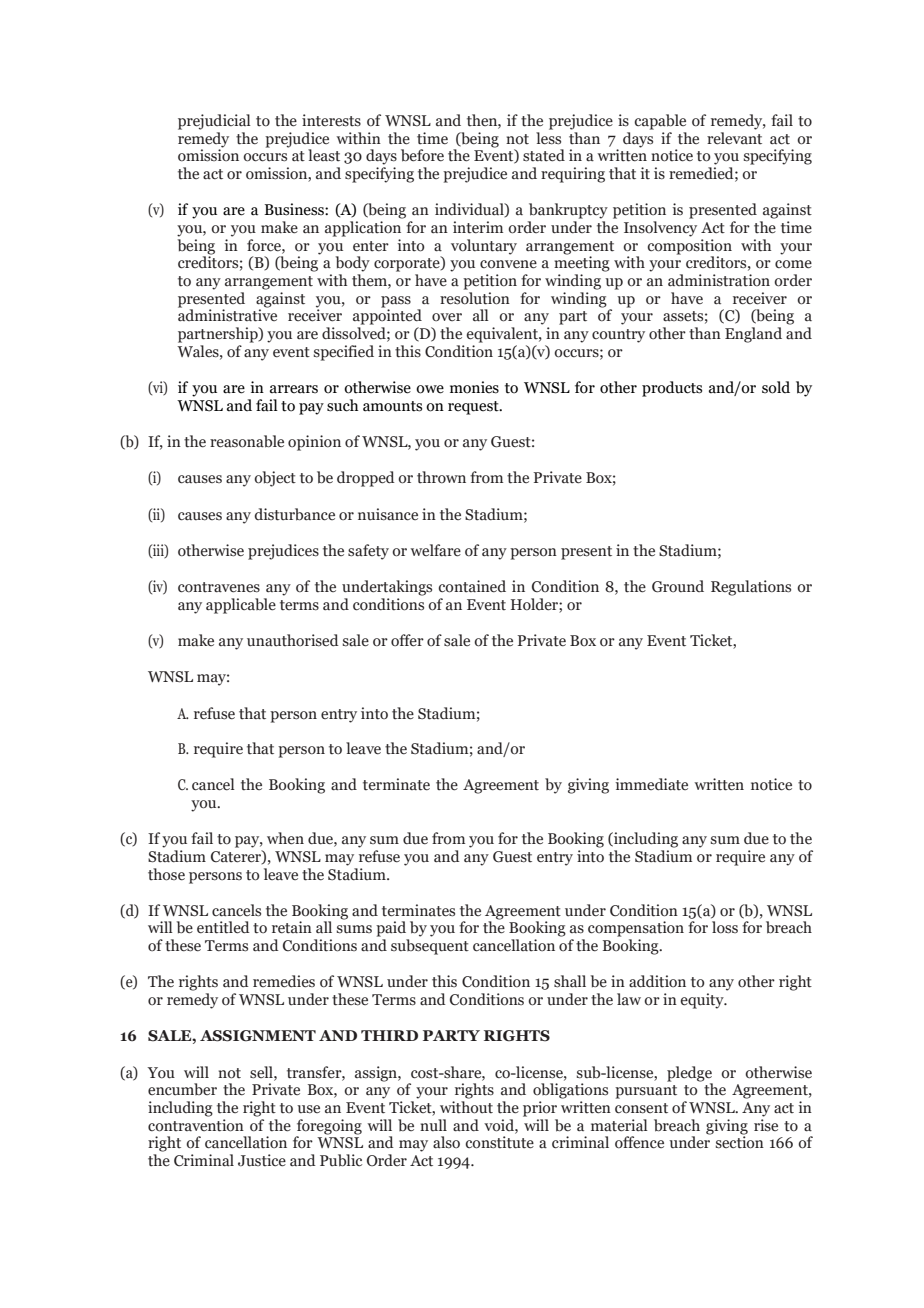 The width and height of the page is (924, 1308). I want to click on constitute, so click(499, 1142).
